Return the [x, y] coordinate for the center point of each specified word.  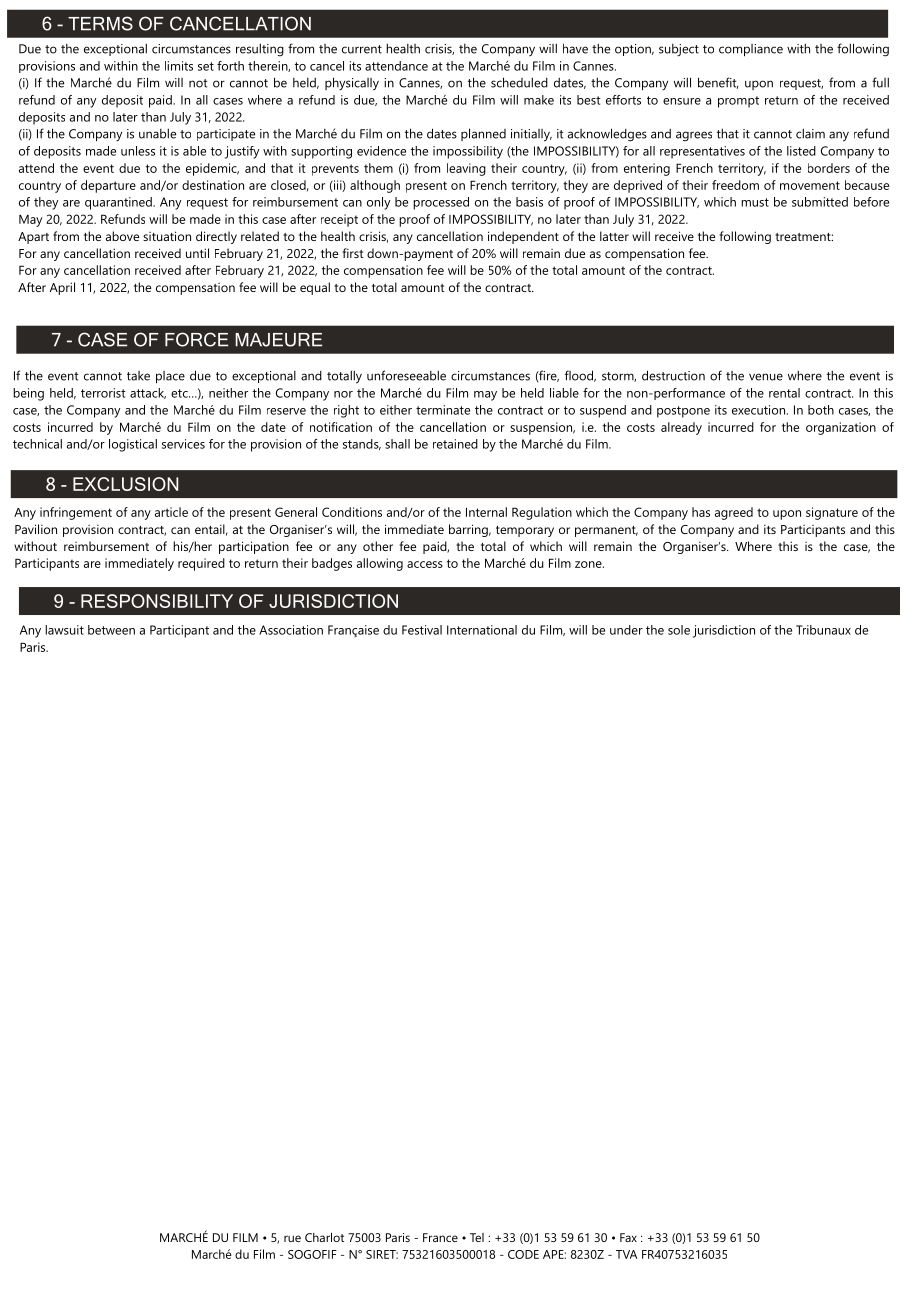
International [482, 630]
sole [679, 630]
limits [179, 66]
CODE [523, 1254]
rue [292, 1238]
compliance [751, 50]
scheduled [519, 82]
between [111, 630]
